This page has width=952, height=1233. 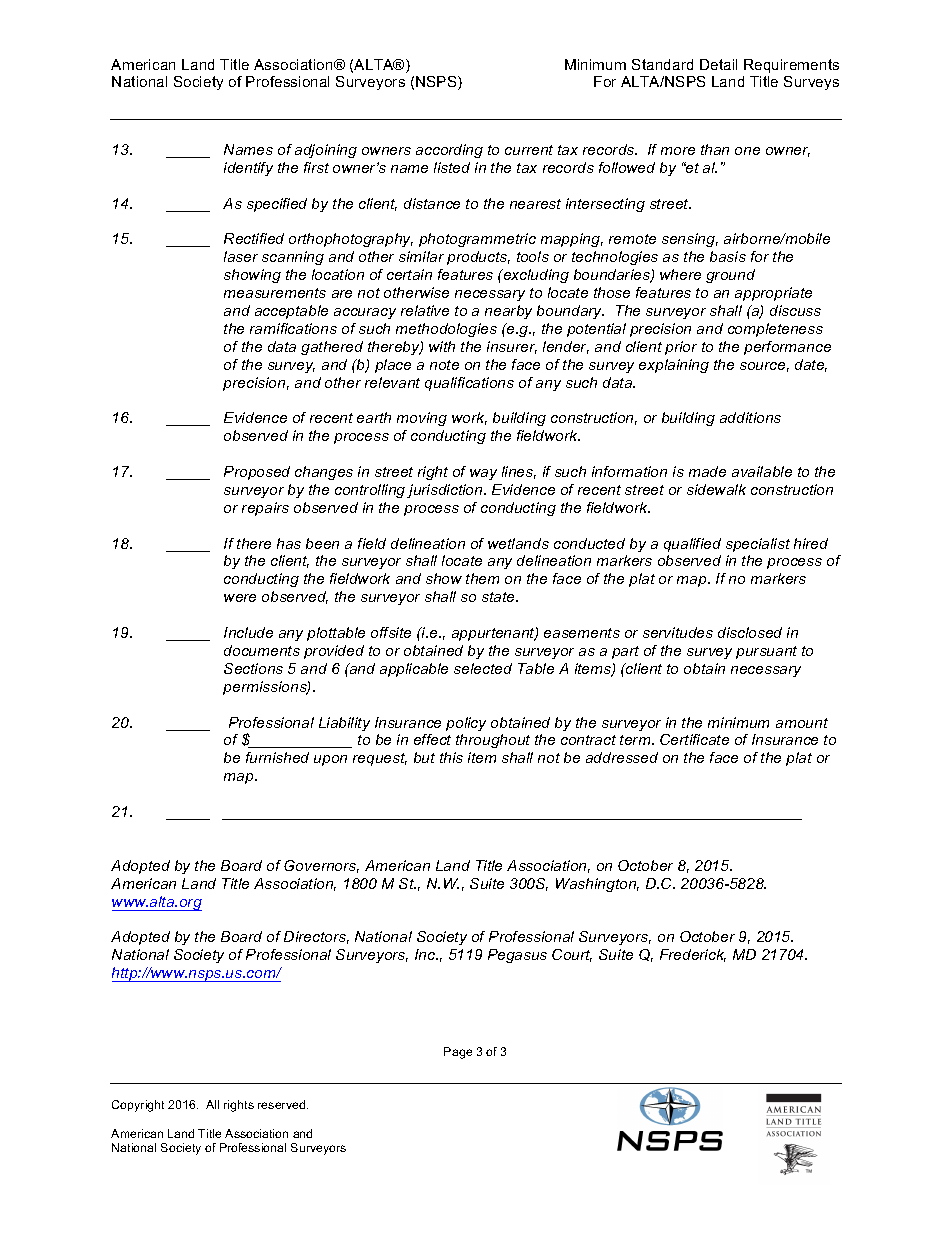 What do you see at coordinates (324, 473) in the page?
I see `changes` at bounding box center [324, 473].
